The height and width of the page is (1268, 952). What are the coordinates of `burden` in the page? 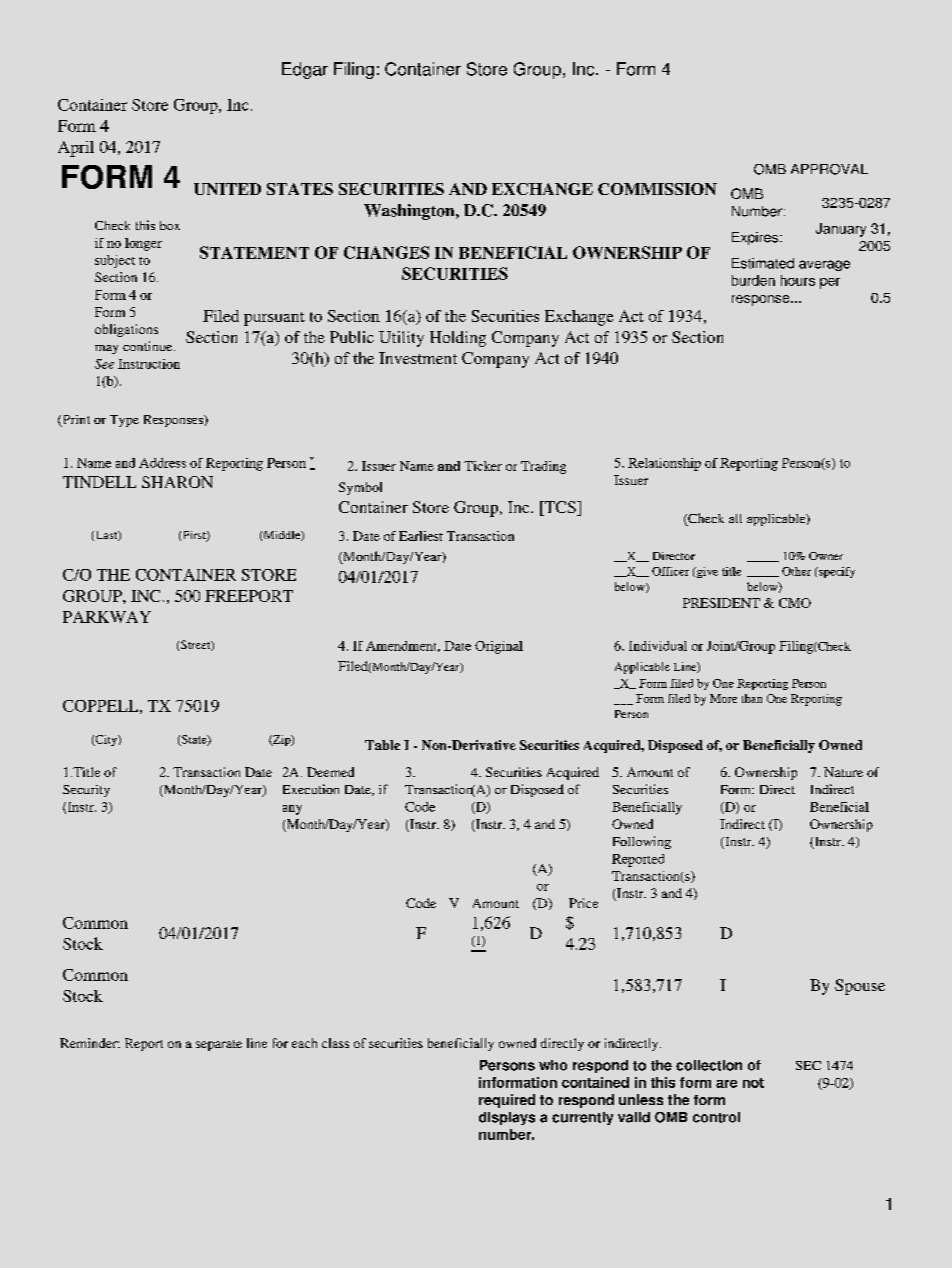 It's located at (753, 280).
